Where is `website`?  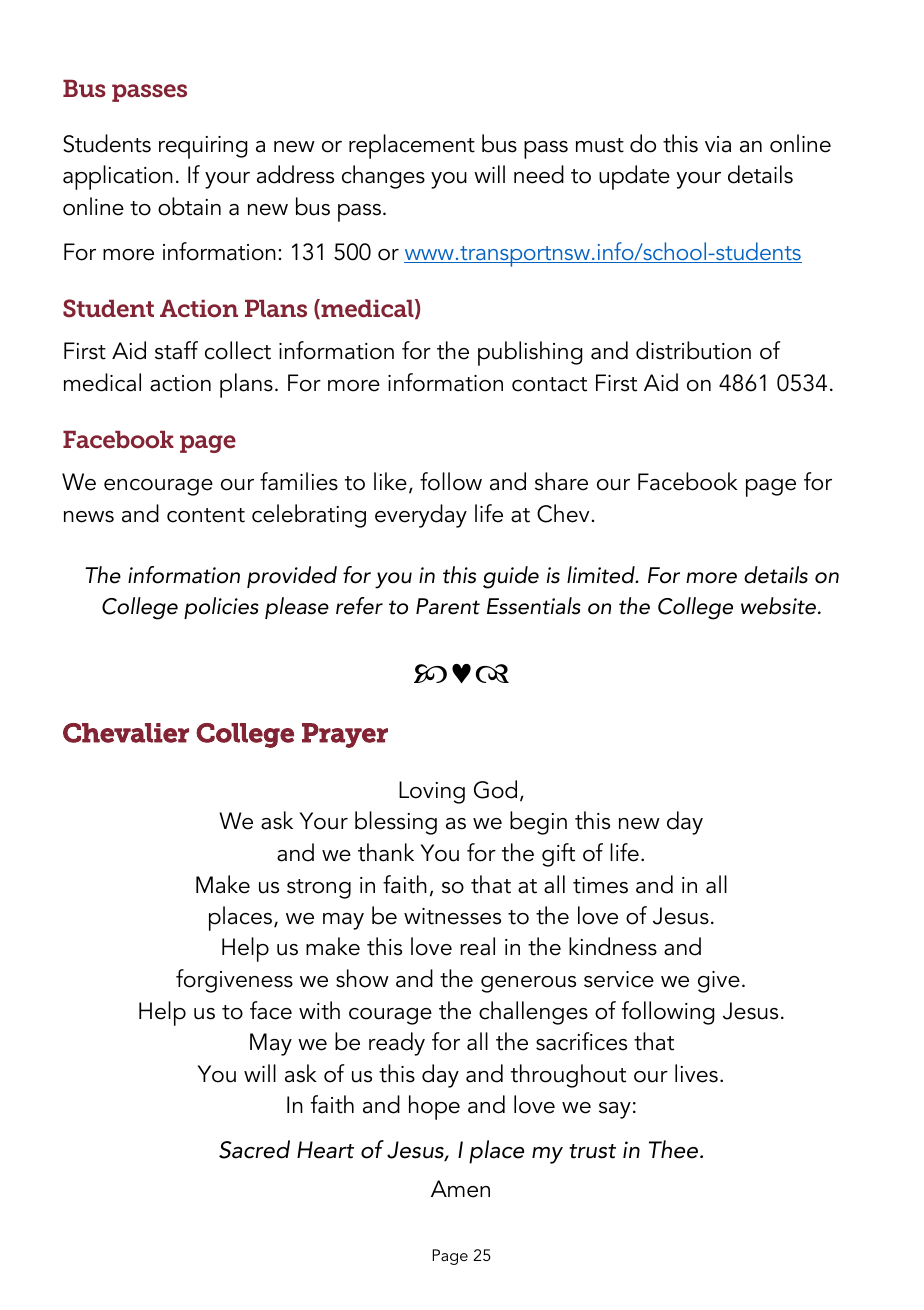
website is located at coordinates (778, 606).
